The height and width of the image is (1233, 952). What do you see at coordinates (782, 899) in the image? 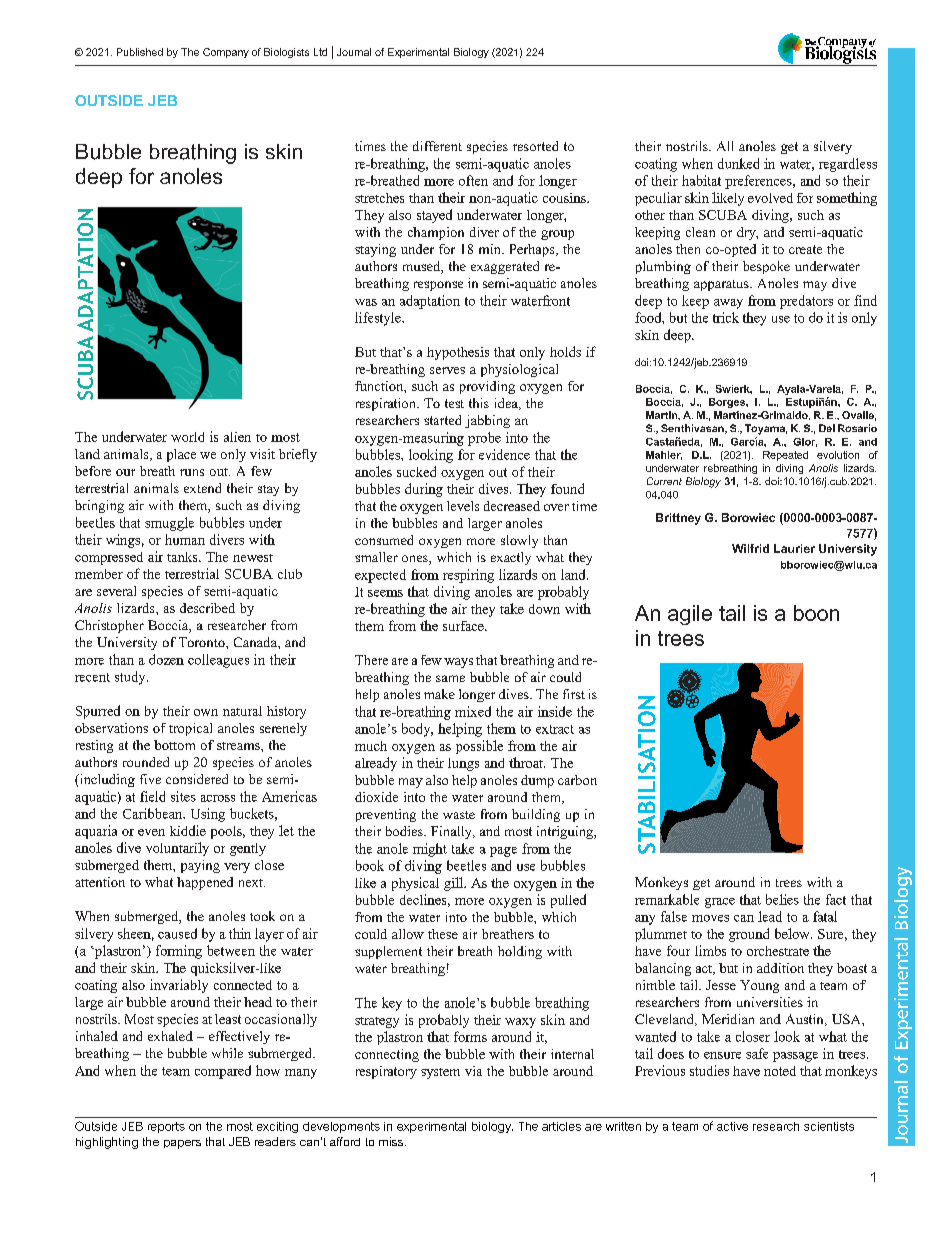
I see `belies` at bounding box center [782, 899].
